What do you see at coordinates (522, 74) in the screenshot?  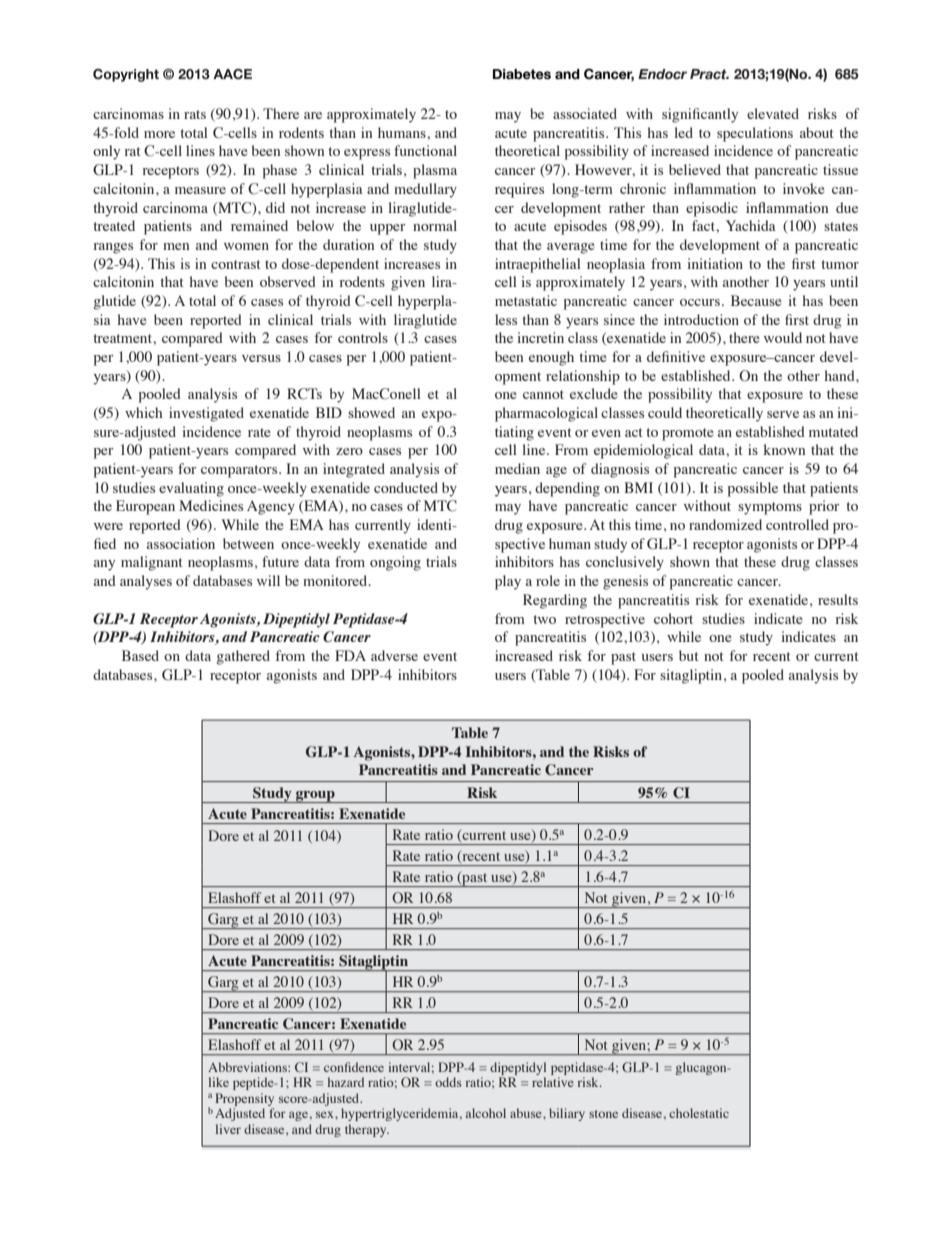 I see `Diabetes` at bounding box center [522, 74].
